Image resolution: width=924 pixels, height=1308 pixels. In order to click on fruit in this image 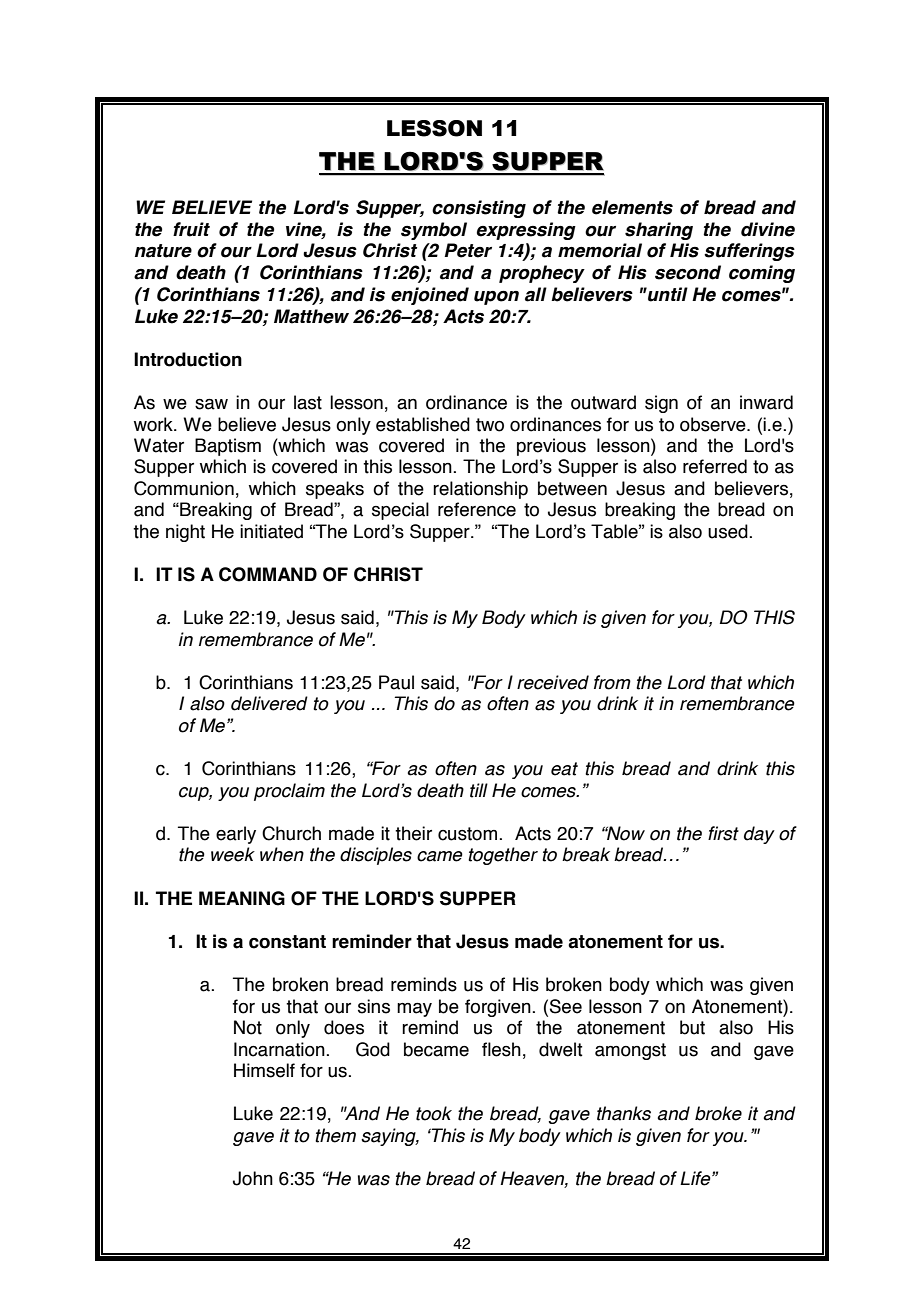, I will do `click(191, 229)`.
